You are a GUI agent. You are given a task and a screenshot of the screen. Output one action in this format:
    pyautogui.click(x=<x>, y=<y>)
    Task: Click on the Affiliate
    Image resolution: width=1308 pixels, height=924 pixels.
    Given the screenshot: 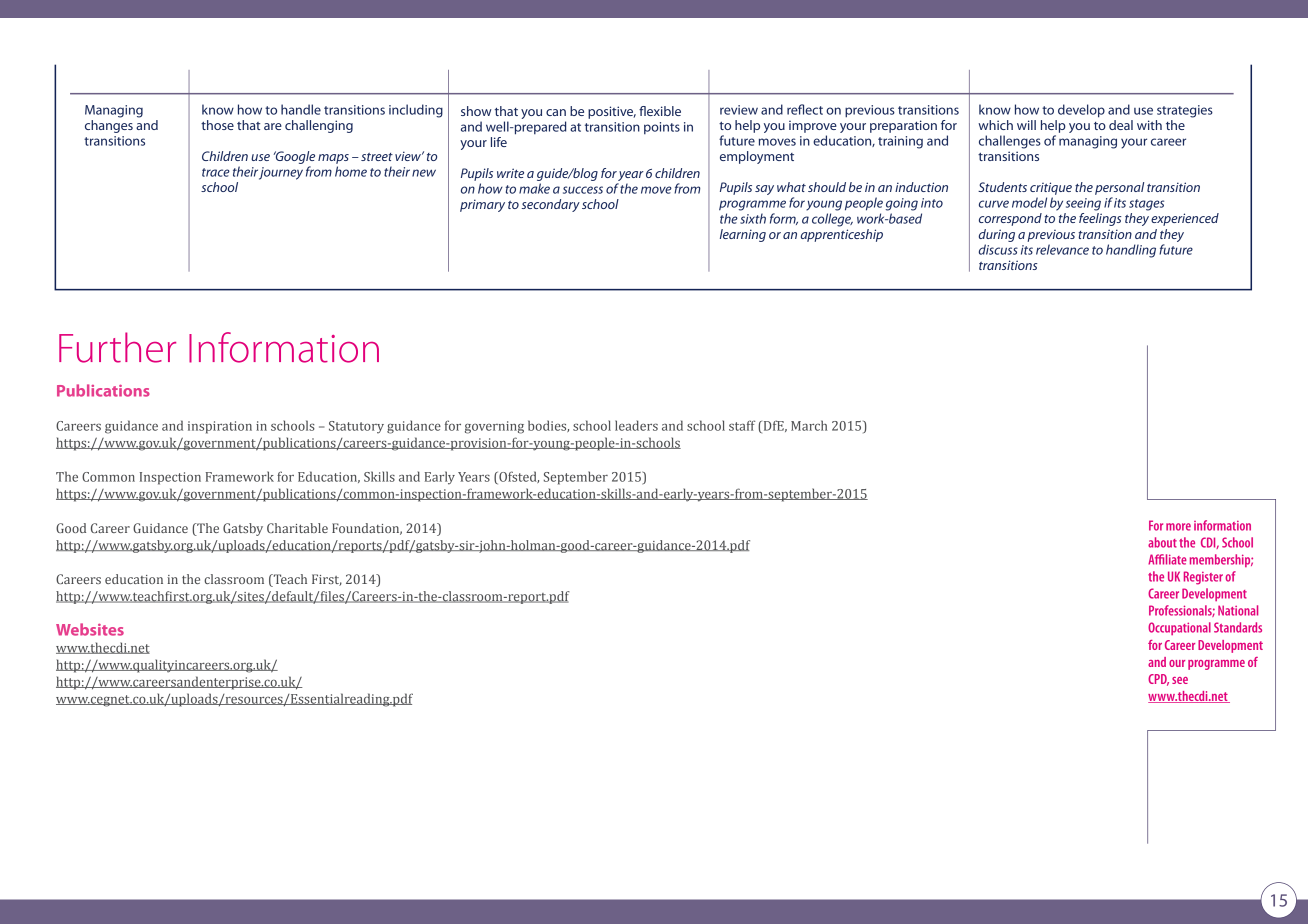 What is the action you would take?
    pyautogui.click(x=1167, y=559)
